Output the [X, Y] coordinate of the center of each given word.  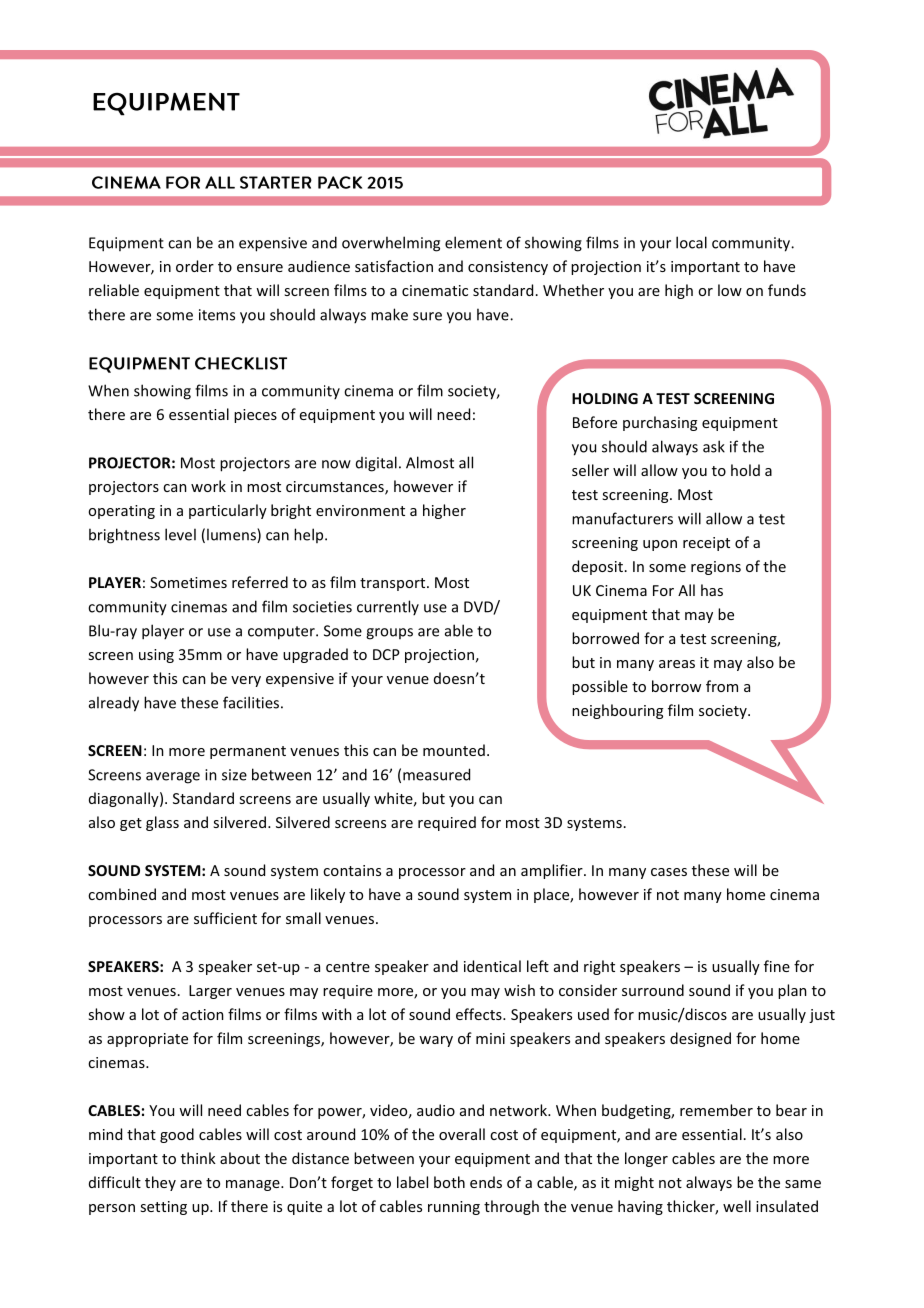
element [473, 242]
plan [792, 991]
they [160, 1183]
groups [389, 634]
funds [787, 290]
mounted [454, 750]
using [156, 656]
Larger [210, 992]
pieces [255, 416]
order [195, 266]
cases [669, 872]
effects [480, 1014]
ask [714, 446]
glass [162, 823]
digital [376, 464]
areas [677, 664]
